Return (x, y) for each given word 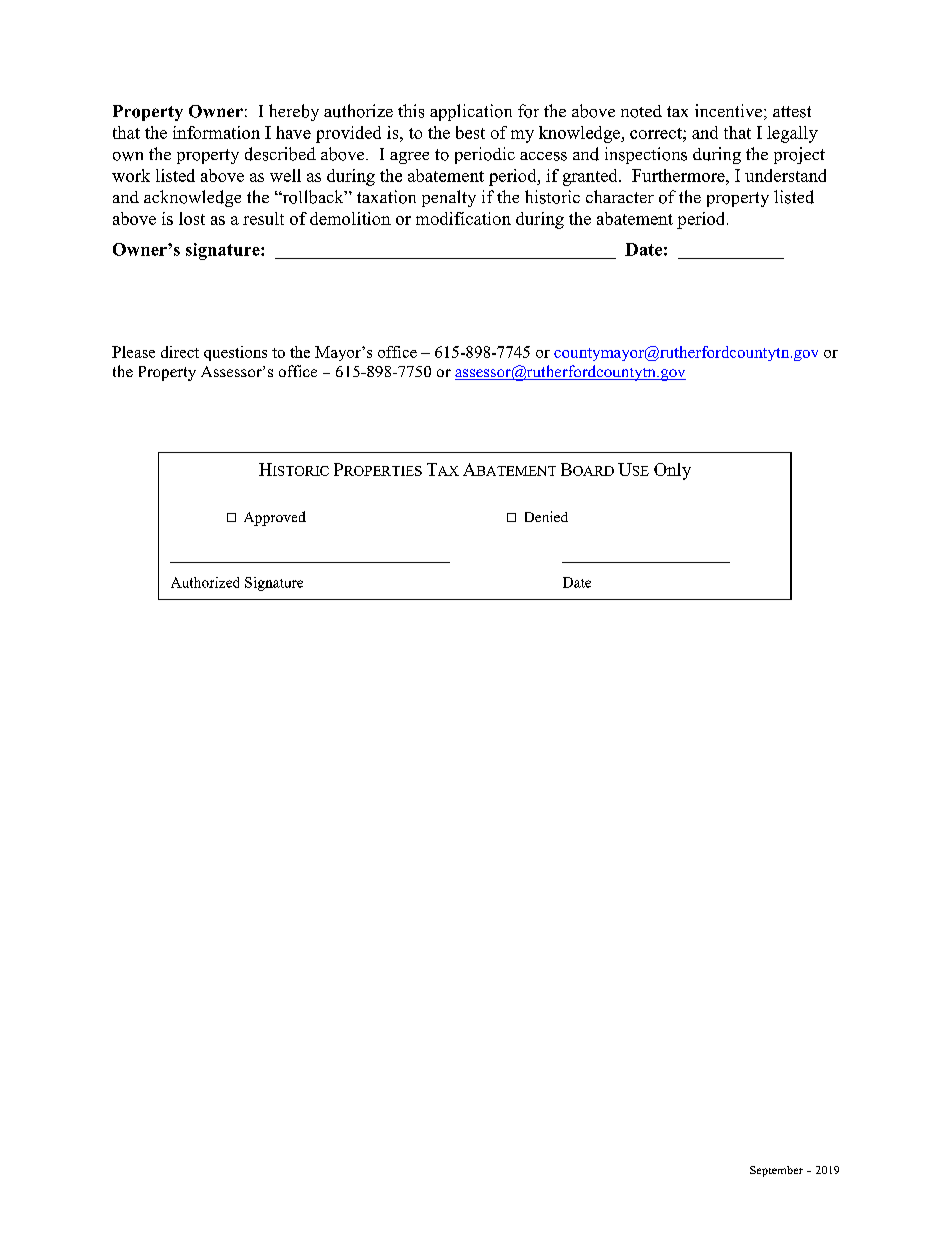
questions (235, 353)
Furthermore (679, 175)
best (470, 132)
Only (672, 471)
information (216, 132)
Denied (546, 516)
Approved (275, 518)
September (776, 1171)
